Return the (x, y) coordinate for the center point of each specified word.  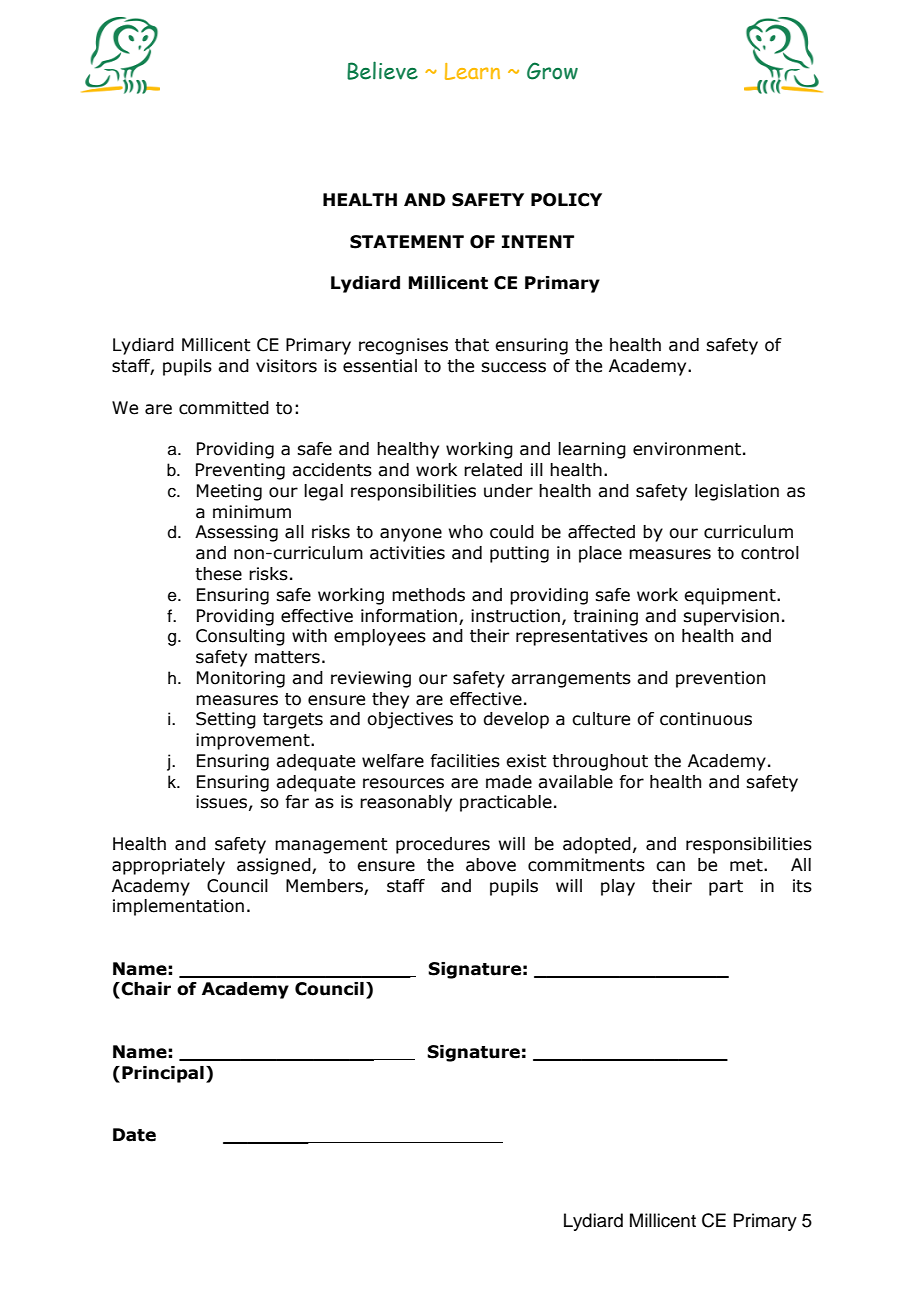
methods (428, 595)
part (726, 888)
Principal (163, 1074)
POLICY (566, 200)
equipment (731, 596)
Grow (552, 71)
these (218, 574)
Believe (382, 70)
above (491, 865)
